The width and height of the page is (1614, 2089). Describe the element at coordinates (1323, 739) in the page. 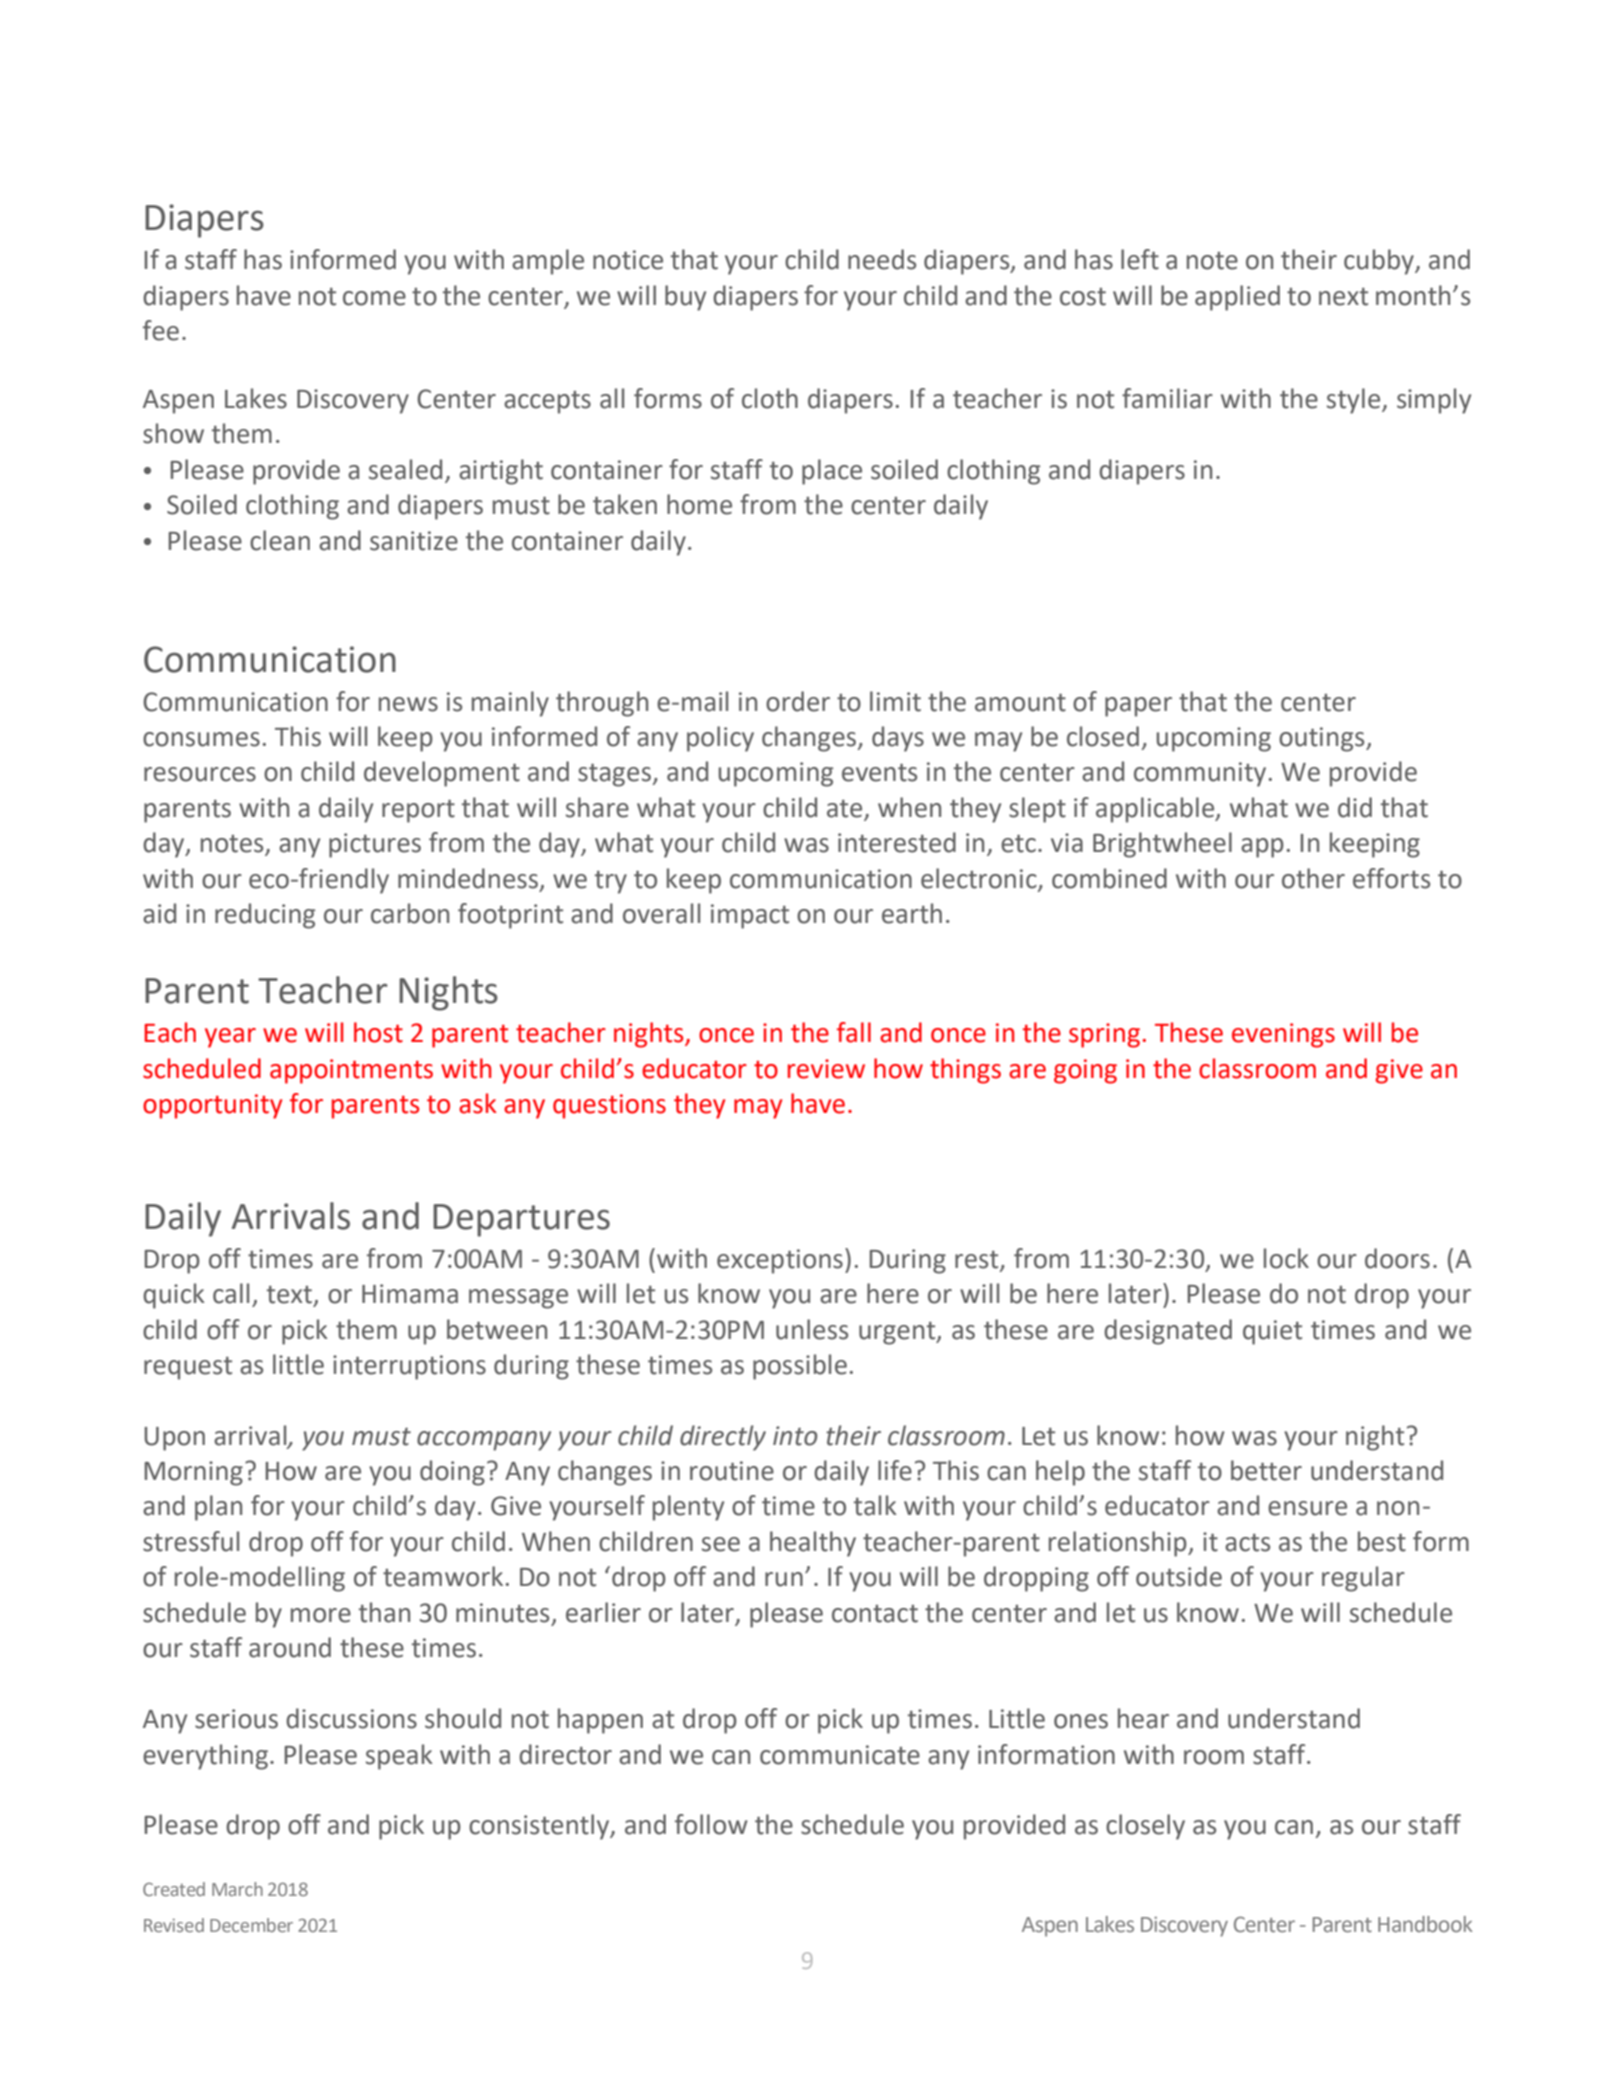

I see `outings` at that location.
